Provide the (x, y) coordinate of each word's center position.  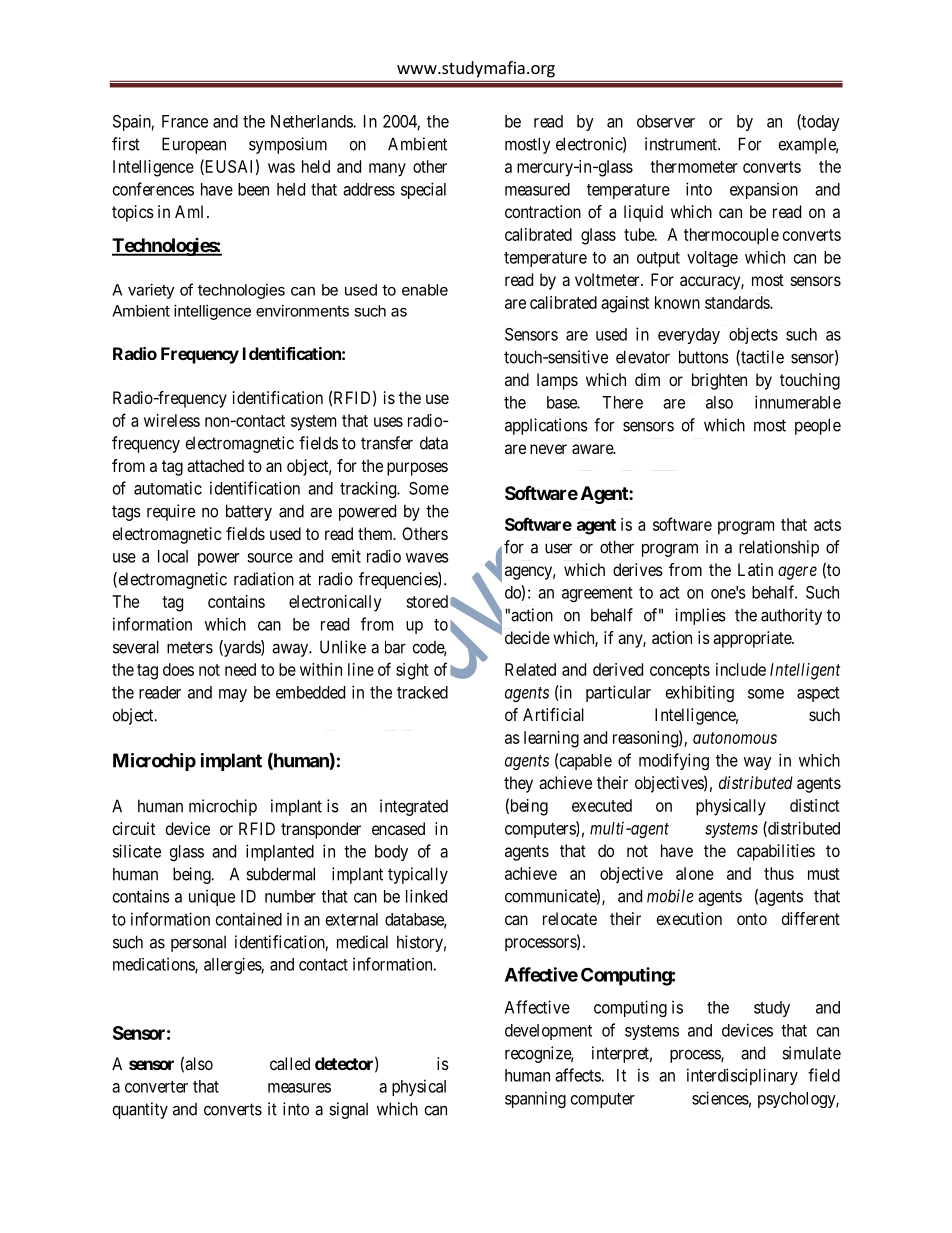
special (423, 190)
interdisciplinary (742, 1076)
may (233, 695)
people (818, 426)
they (518, 784)
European (194, 145)
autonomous (735, 738)
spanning (535, 1099)
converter (156, 1087)
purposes (417, 469)
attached (215, 465)
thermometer (694, 166)
